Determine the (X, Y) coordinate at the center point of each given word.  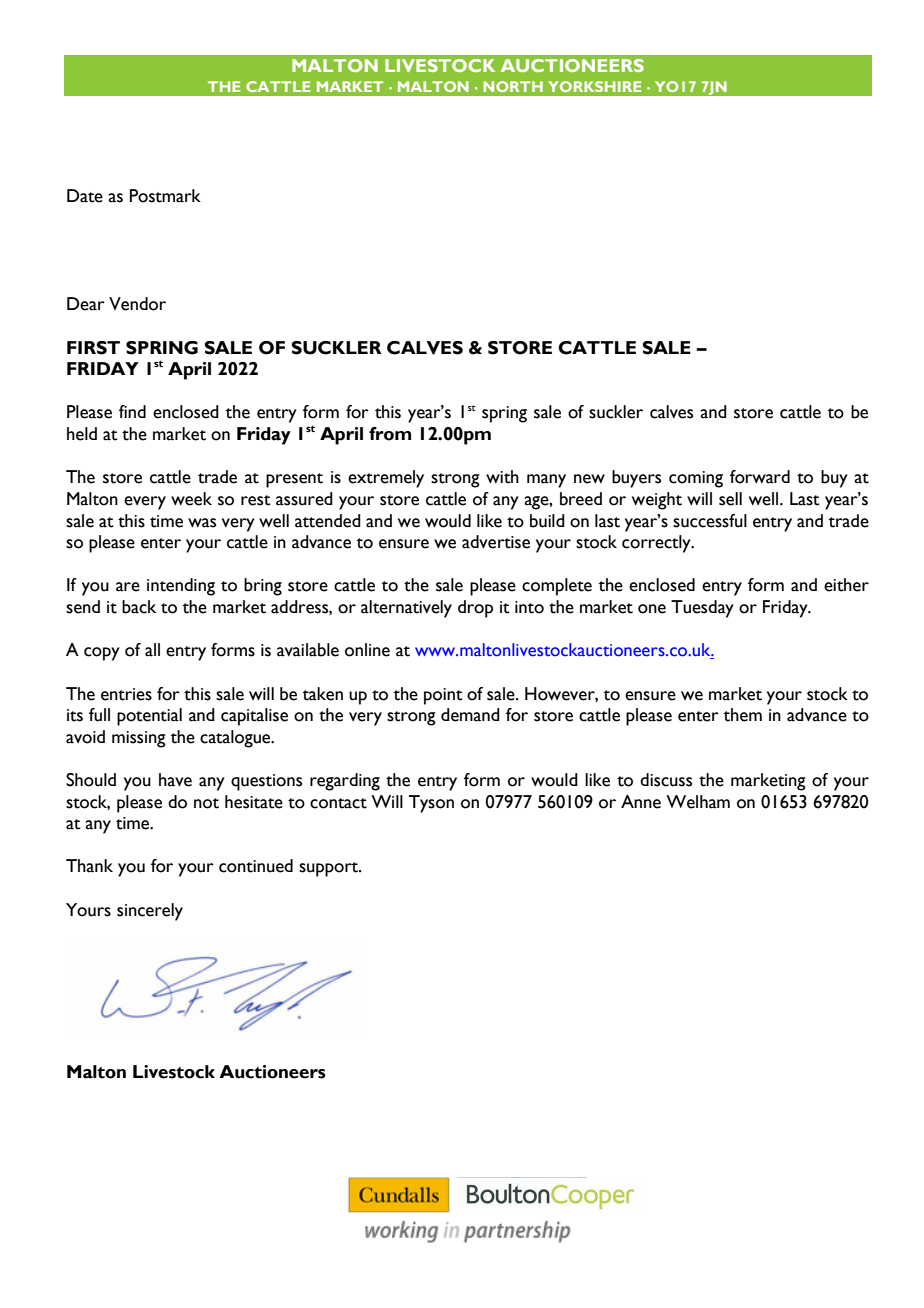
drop (475, 609)
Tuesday (702, 609)
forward (760, 477)
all (152, 650)
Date (85, 196)
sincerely (150, 912)
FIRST (93, 348)
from (390, 434)
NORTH (513, 86)
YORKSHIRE (594, 86)
